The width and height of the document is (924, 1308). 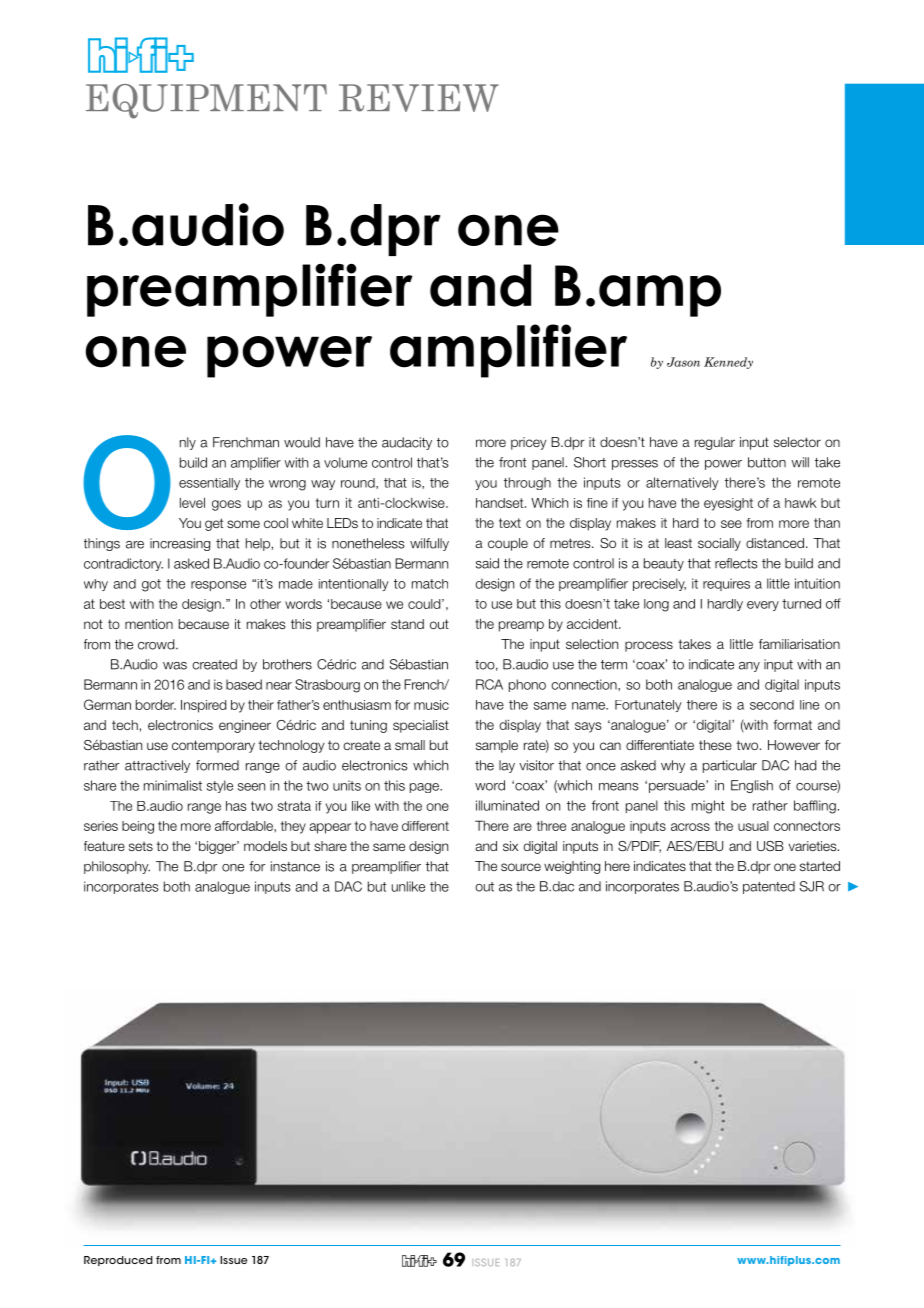 I want to click on Reproduced, so click(x=118, y=1261).
